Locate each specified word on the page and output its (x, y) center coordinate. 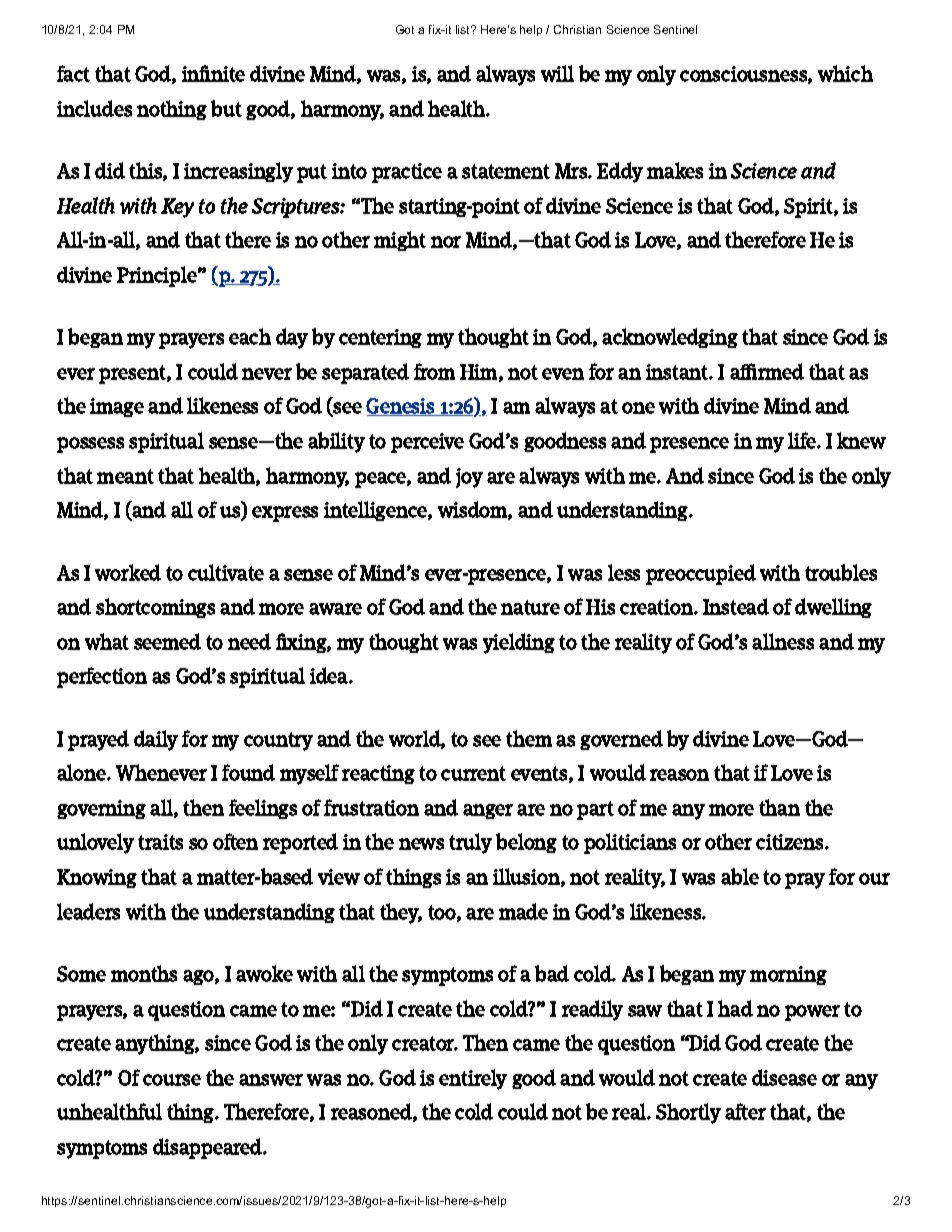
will (557, 73)
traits (160, 842)
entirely (473, 1079)
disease (784, 1077)
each (250, 336)
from (434, 371)
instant (678, 372)
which (845, 73)
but (226, 108)
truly (470, 843)
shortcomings (155, 608)
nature (530, 607)
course (172, 1080)
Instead (736, 606)
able (740, 876)
